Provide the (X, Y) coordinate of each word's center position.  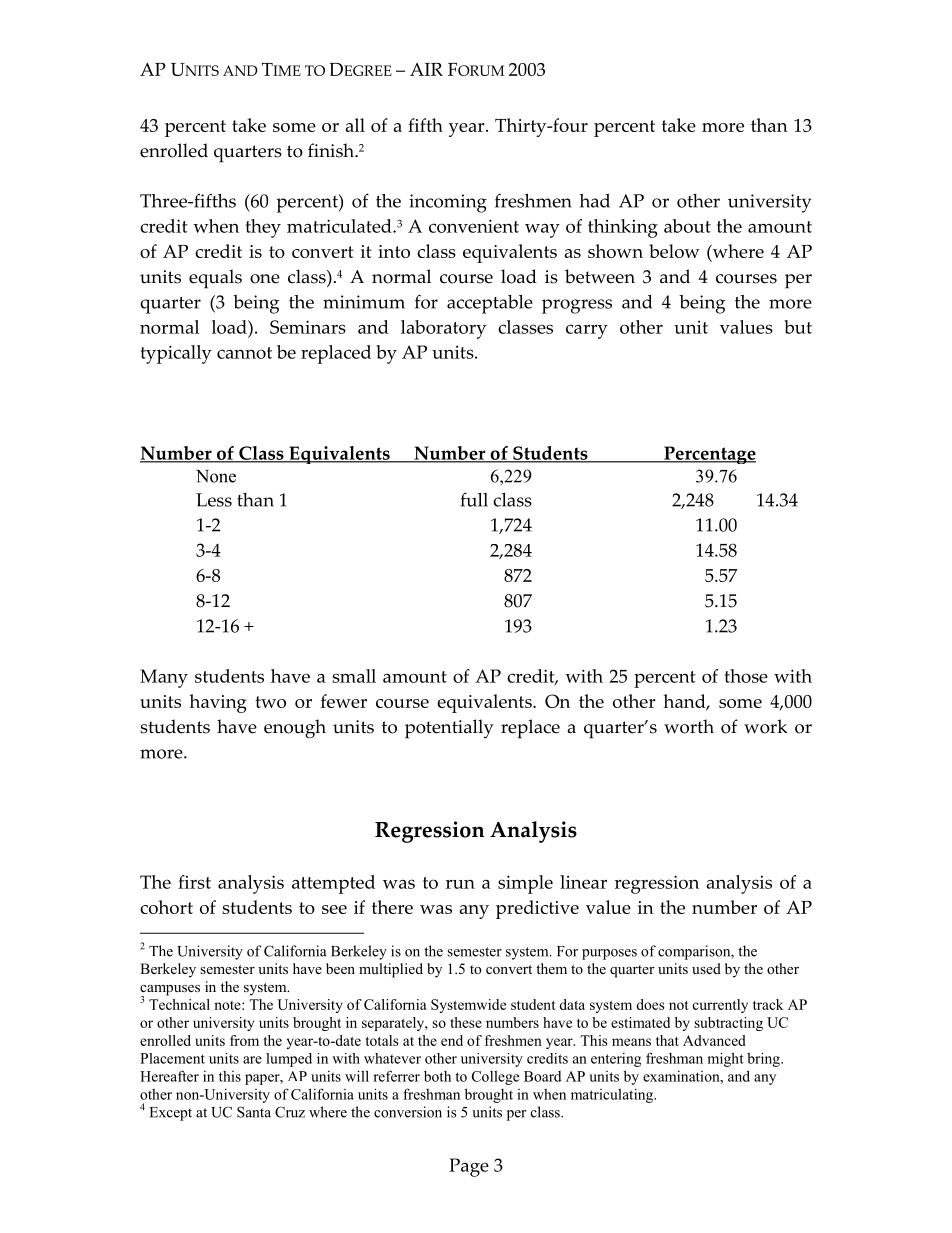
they (263, 228)
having (218, 703)
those (746, 676)
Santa (254, 1112)
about (687, 226)
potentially (449, 729)
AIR (426, 69)
